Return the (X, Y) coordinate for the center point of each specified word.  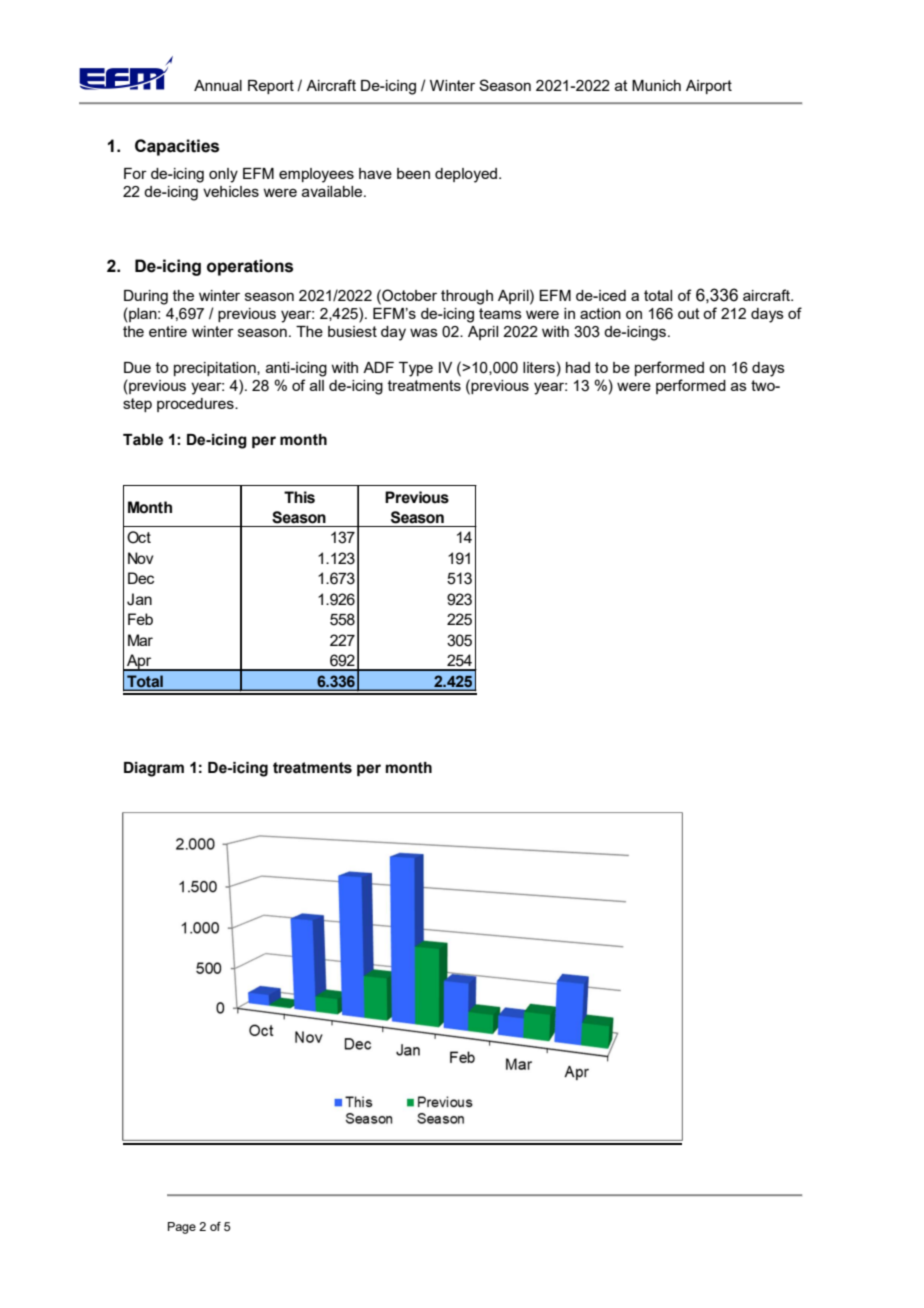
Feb (140, 619)
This (299, 497)
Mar (140, 640)
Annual (218, 85)
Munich (656, 85)
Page (182, 1228)
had (578, 367)
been (413, 173)
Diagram (154, 769)
